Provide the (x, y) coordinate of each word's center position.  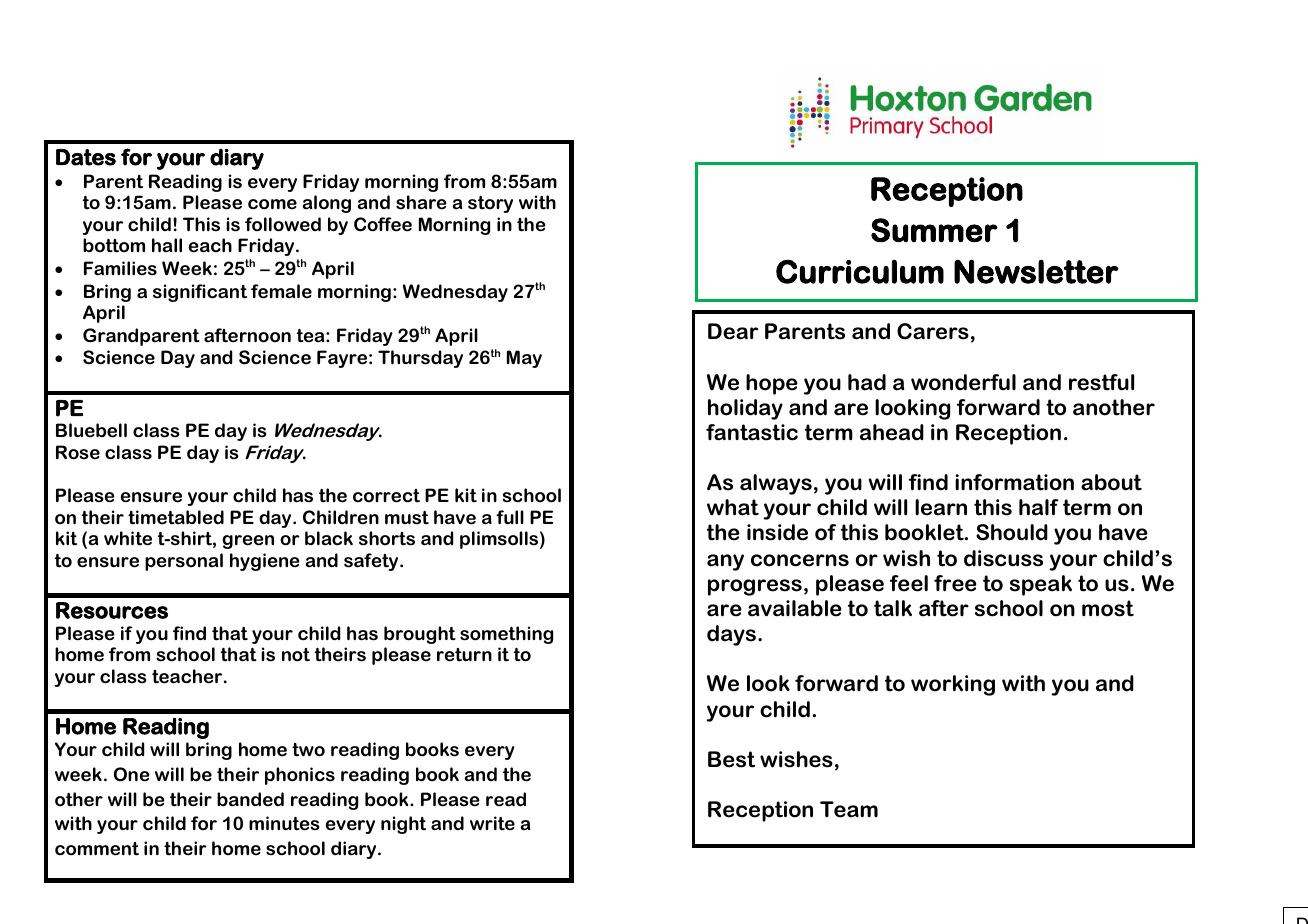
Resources (112, 610)
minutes (284, 823)
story (490, 204)
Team (849, 809)
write (492, 823)
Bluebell (91, 430)
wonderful (963, 382)
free (955, 583)
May (524, 359)
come (272, 204)
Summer (934, 230)
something (506, 635)
